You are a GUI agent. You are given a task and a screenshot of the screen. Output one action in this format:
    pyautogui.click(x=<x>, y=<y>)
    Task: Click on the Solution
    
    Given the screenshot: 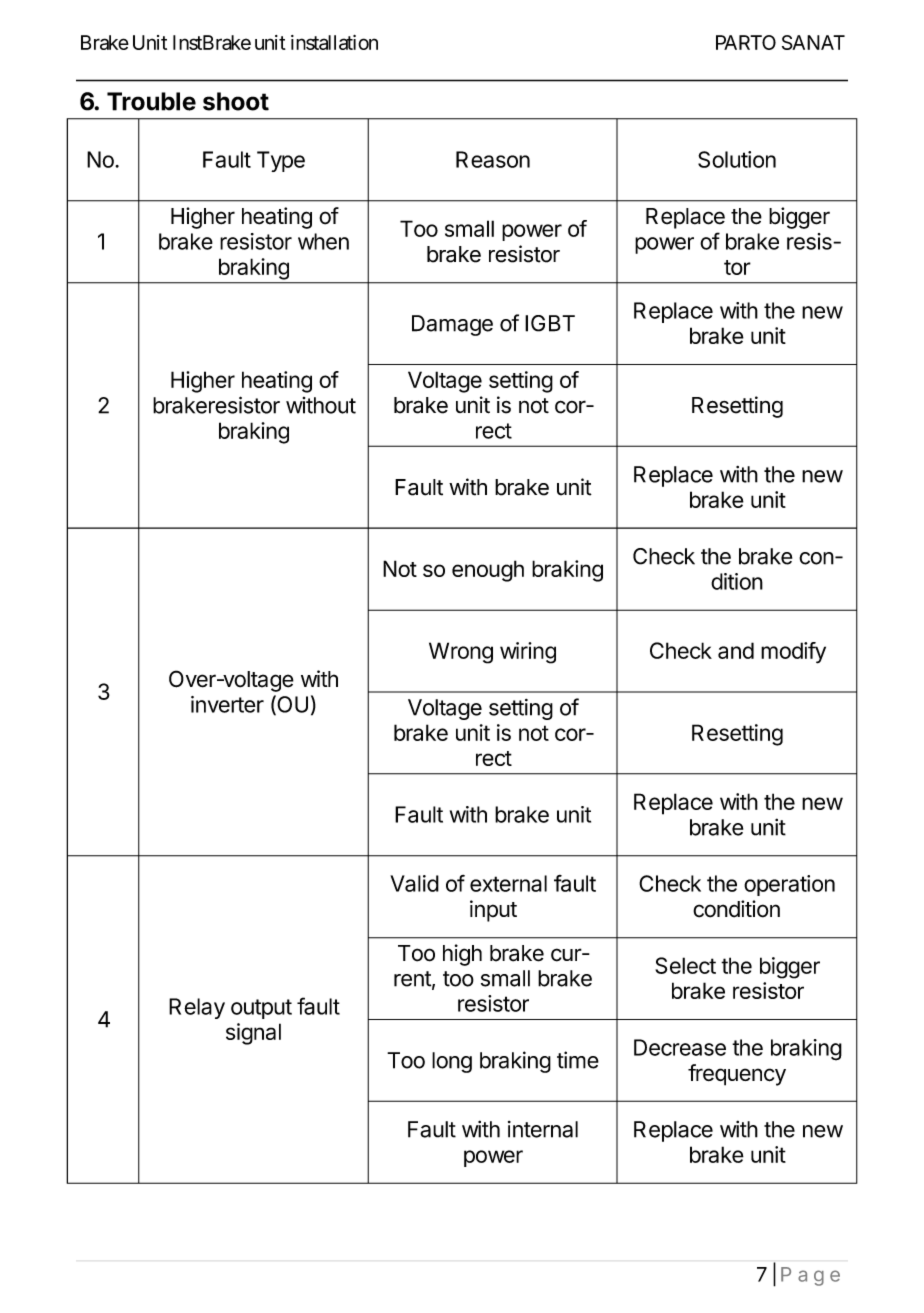 What is the action you would take?
    pyautogui.click(x=737, y=159)
